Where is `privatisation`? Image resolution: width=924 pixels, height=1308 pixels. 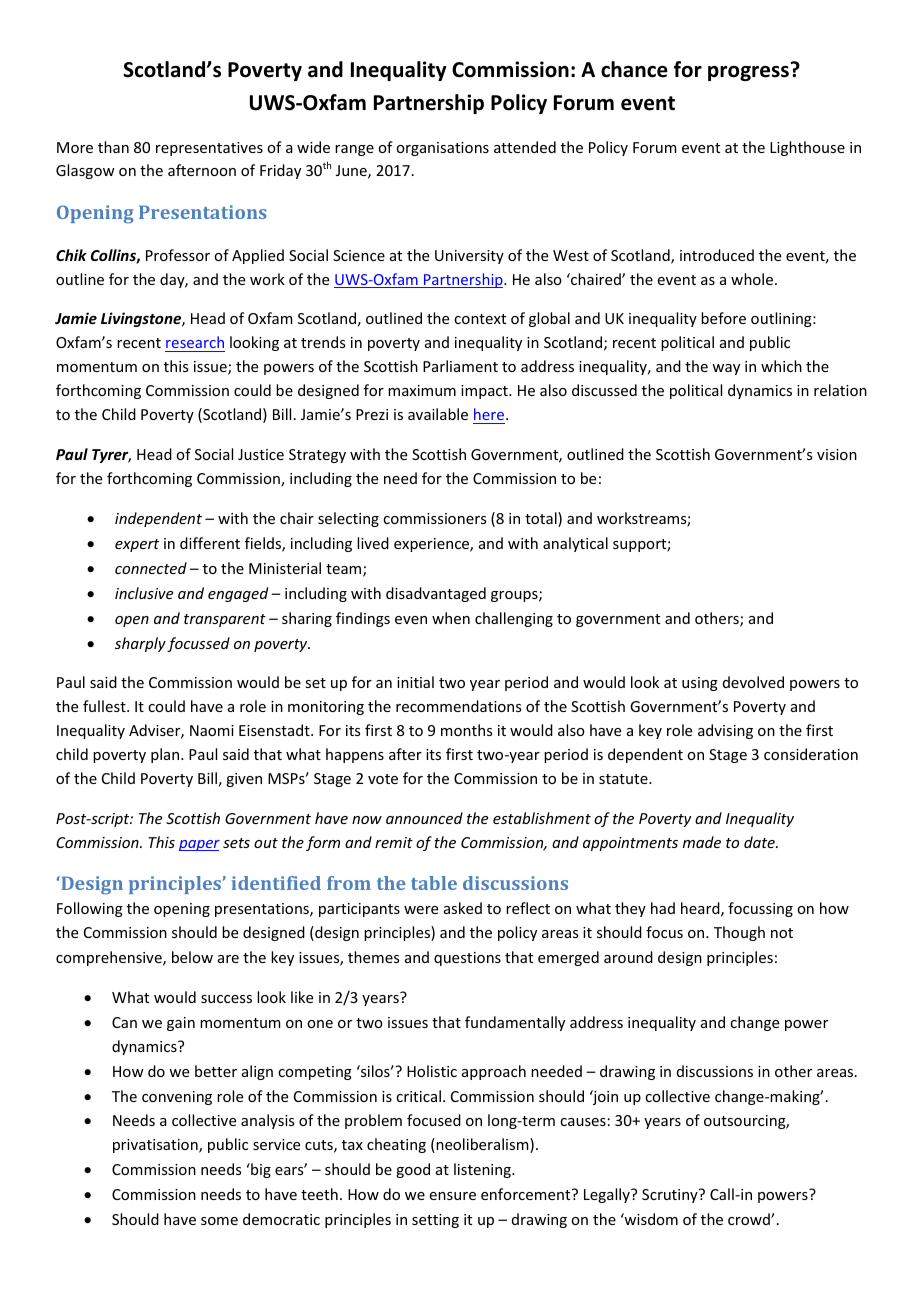 privatisation is located at coordinates (156, 1146).
